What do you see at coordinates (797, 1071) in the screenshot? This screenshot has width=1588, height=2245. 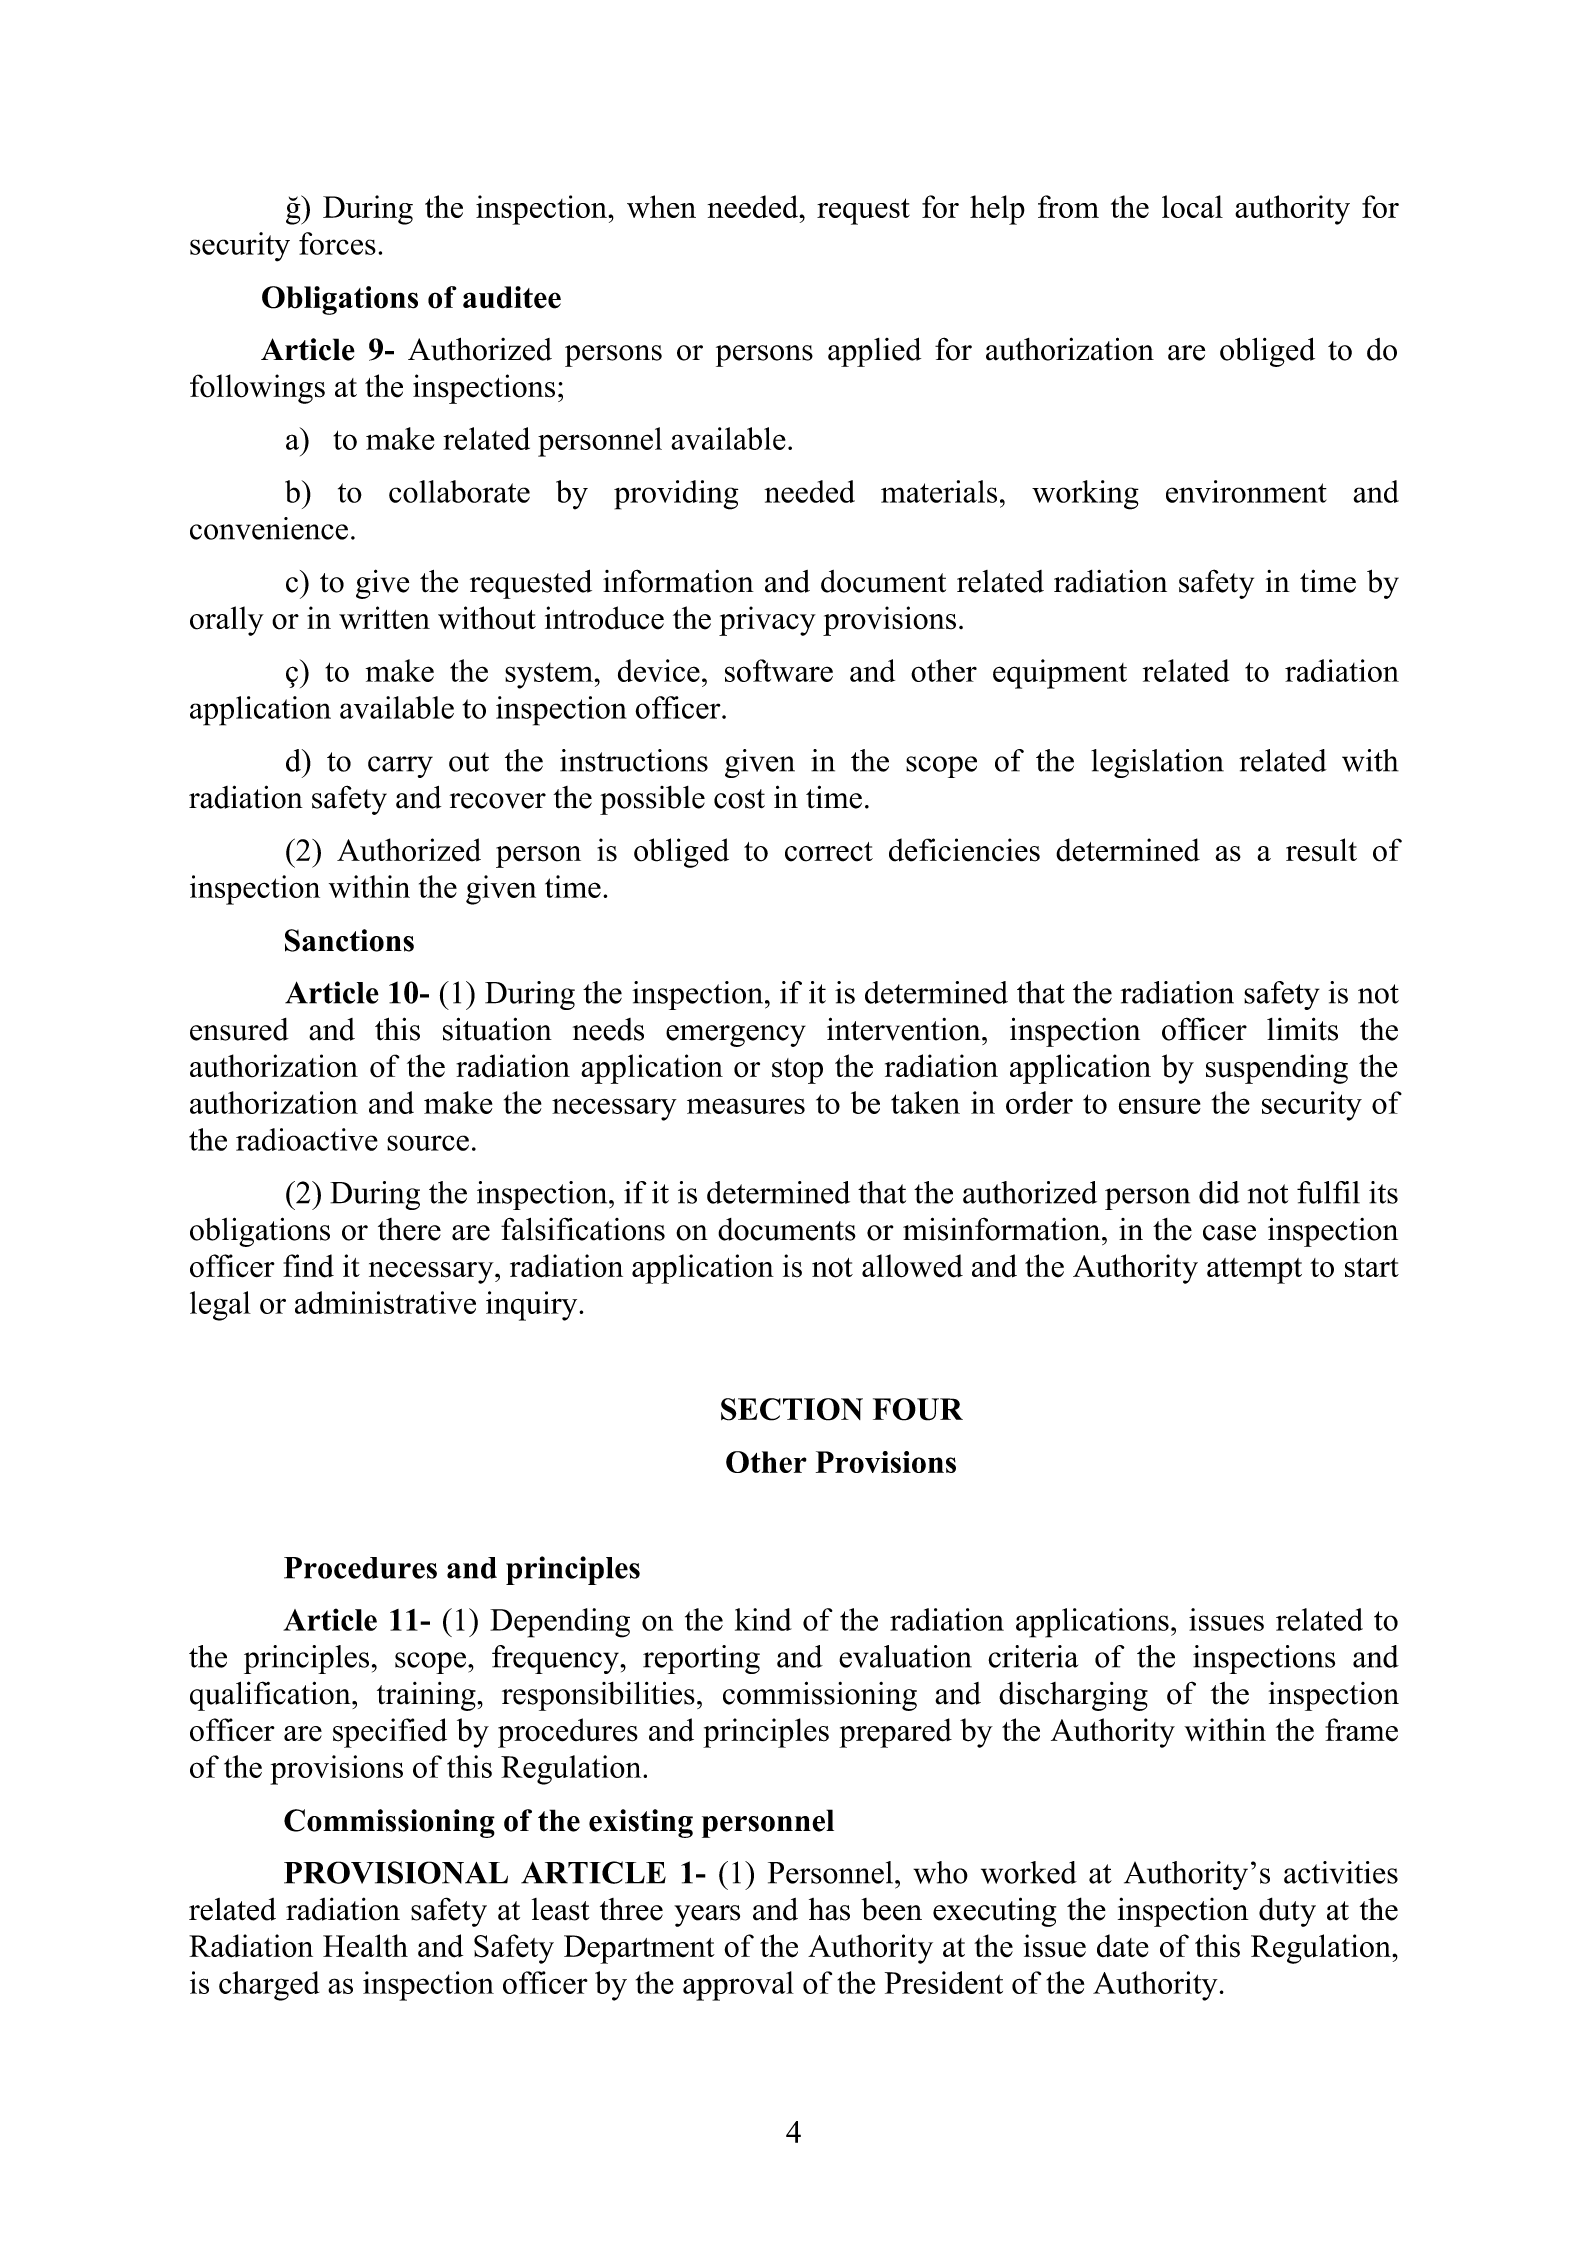 I see `stop` at bounding box center [797, 1071].
